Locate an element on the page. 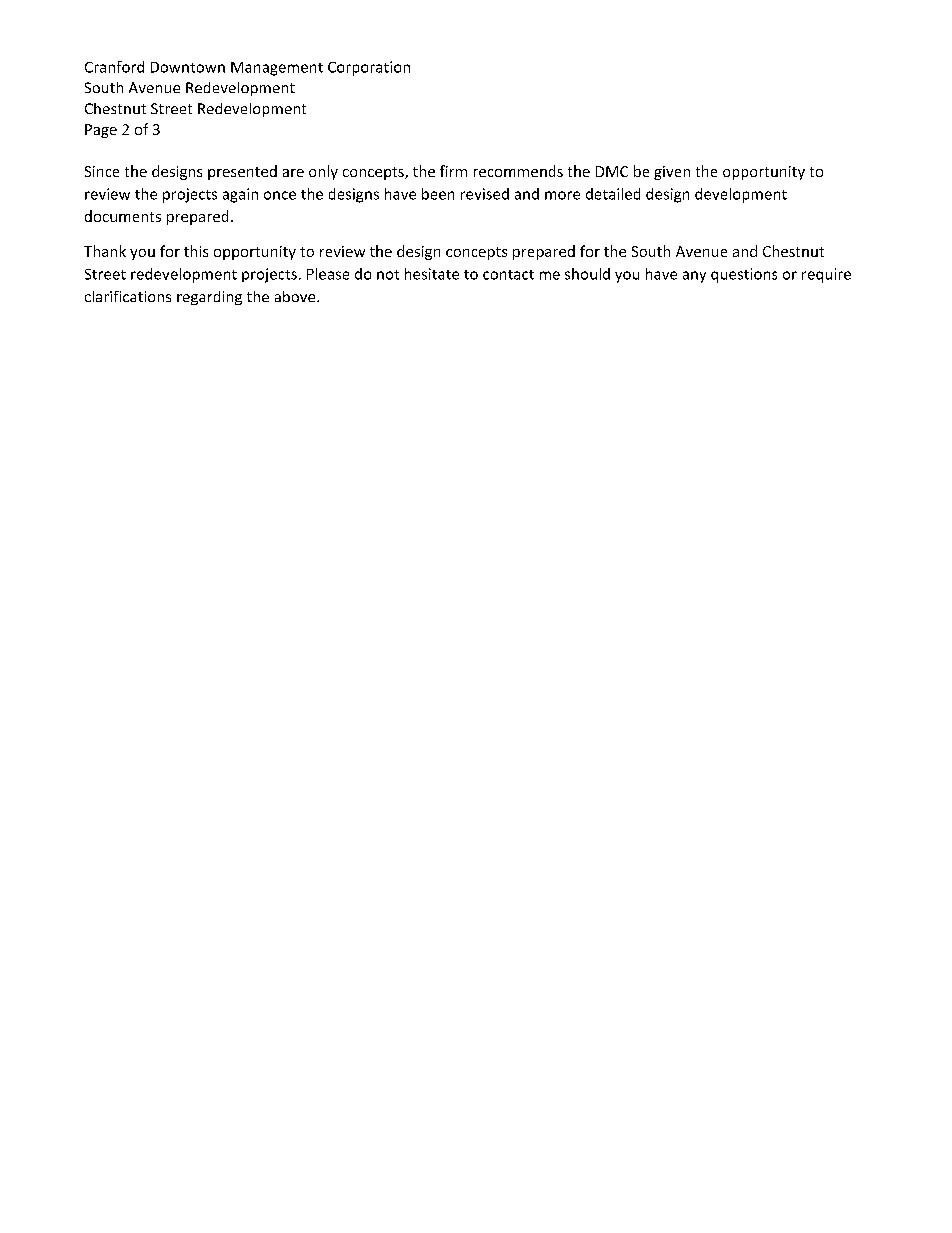  firm is located at coordinates (453, 171).
